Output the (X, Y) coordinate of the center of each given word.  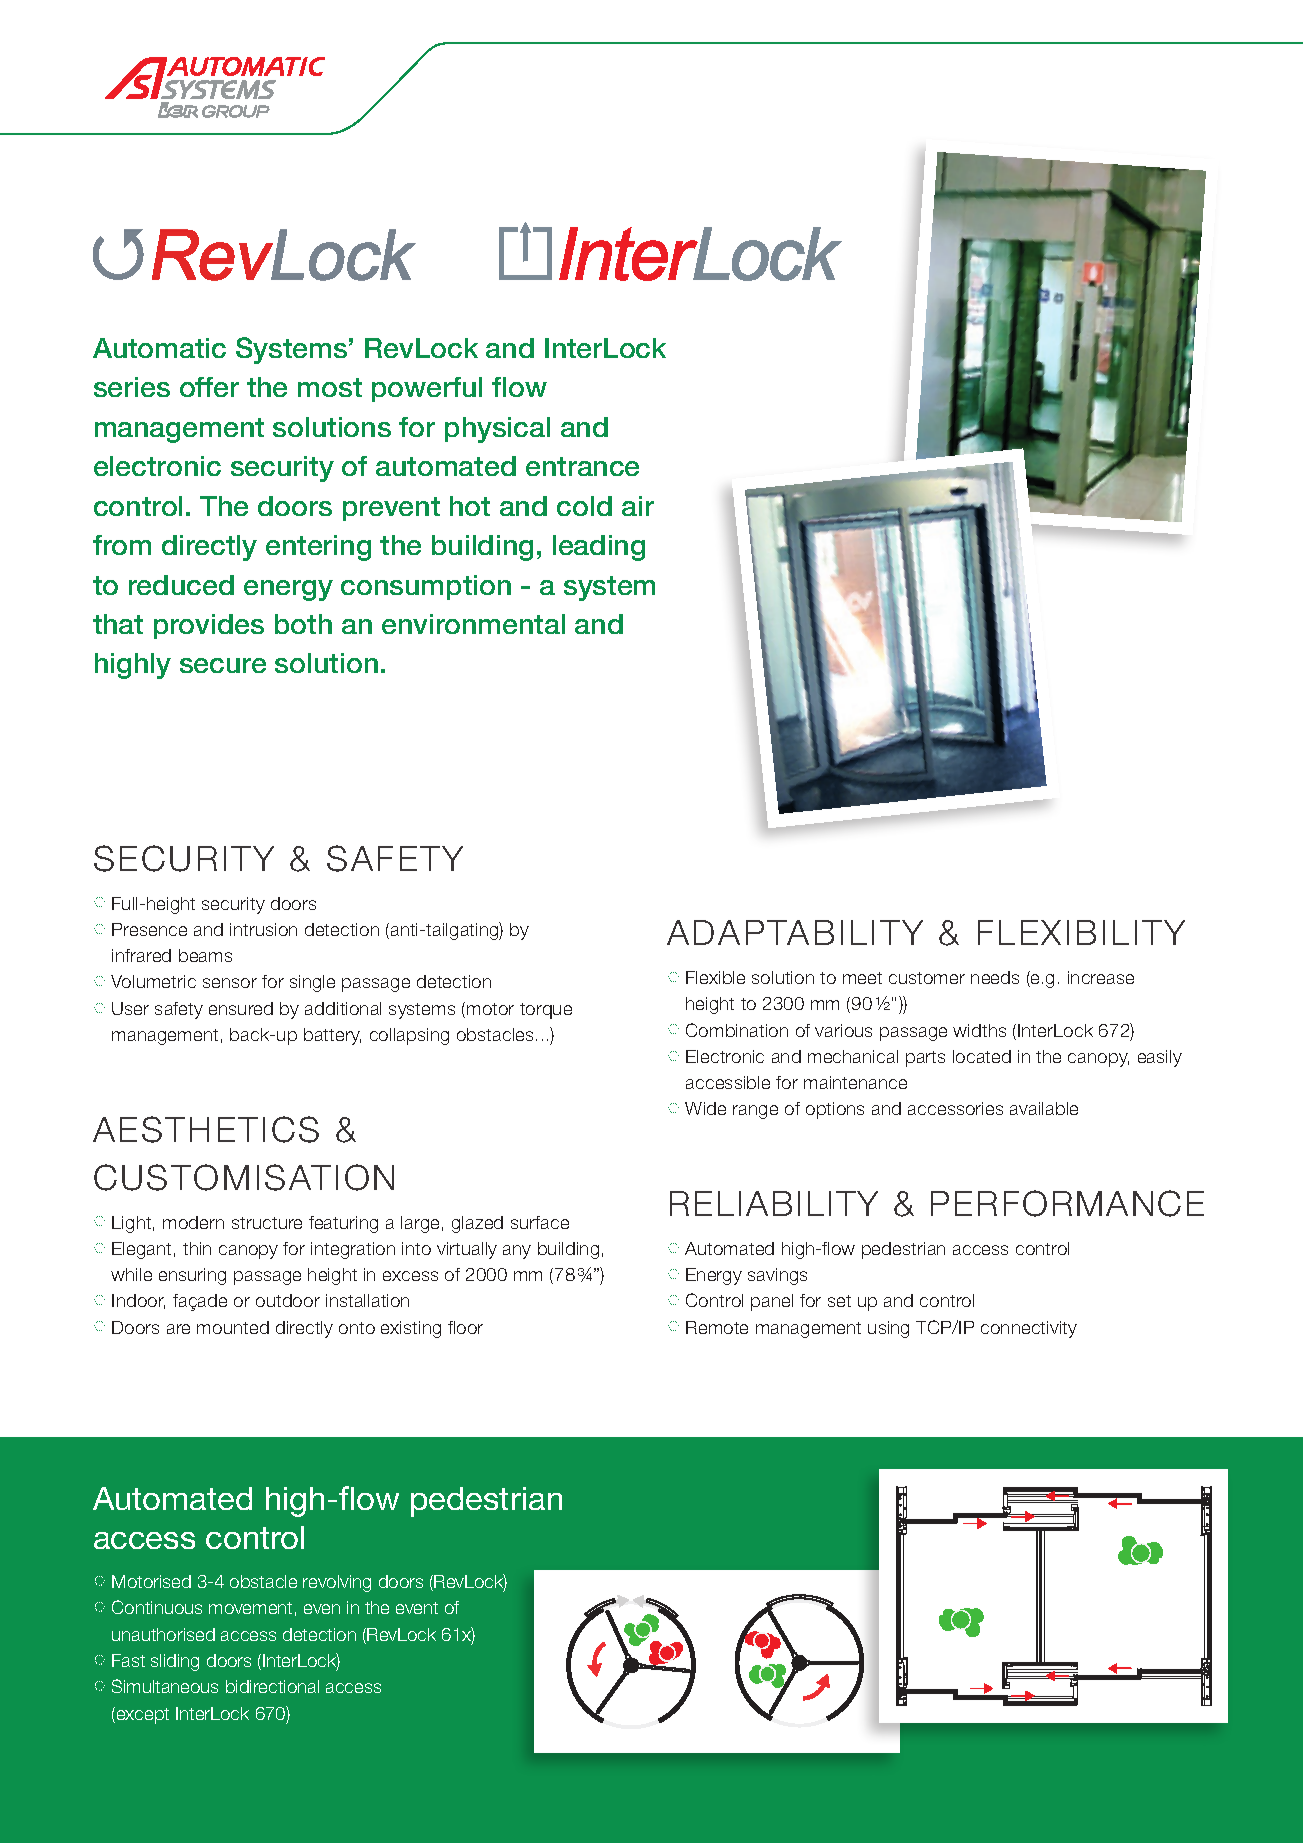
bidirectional (272, 1686)
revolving (337, 1583)
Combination (737, 1030)
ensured (241, 1008)
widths (979, 1030)
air (638, 506)
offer (209, 387)
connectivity (1029, 1329)
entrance (582, 466)
